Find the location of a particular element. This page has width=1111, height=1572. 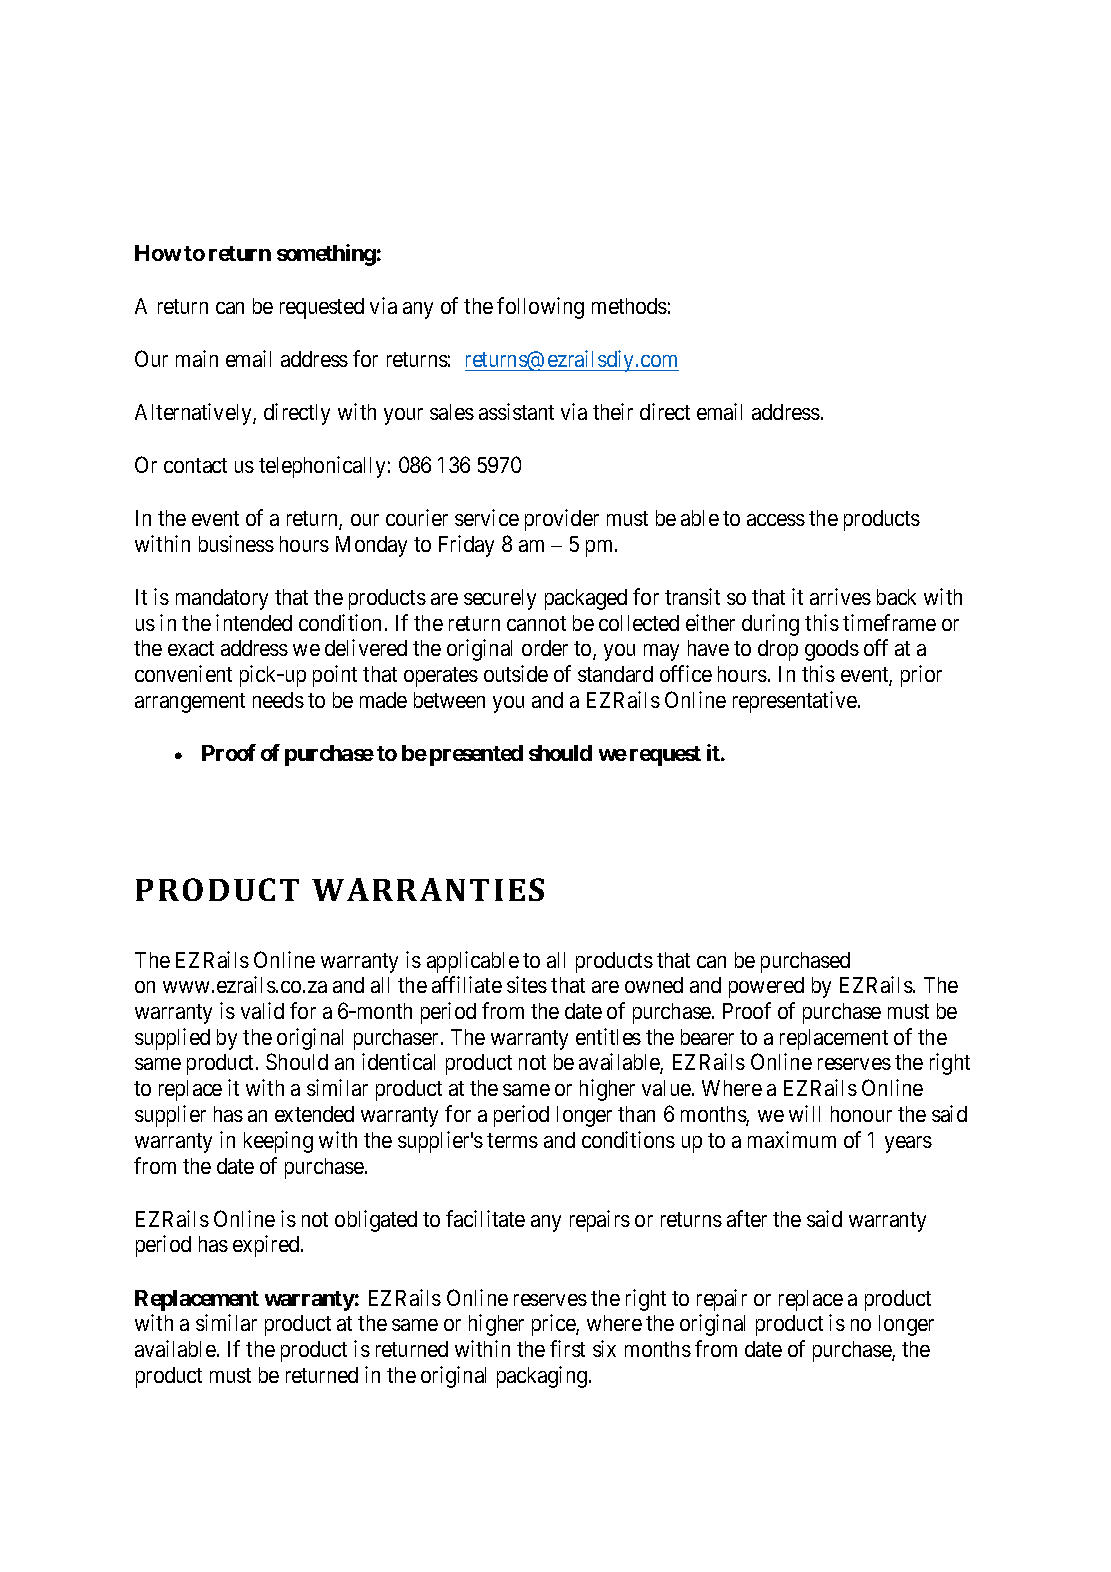

needs is located at coordinates (278, 700).
